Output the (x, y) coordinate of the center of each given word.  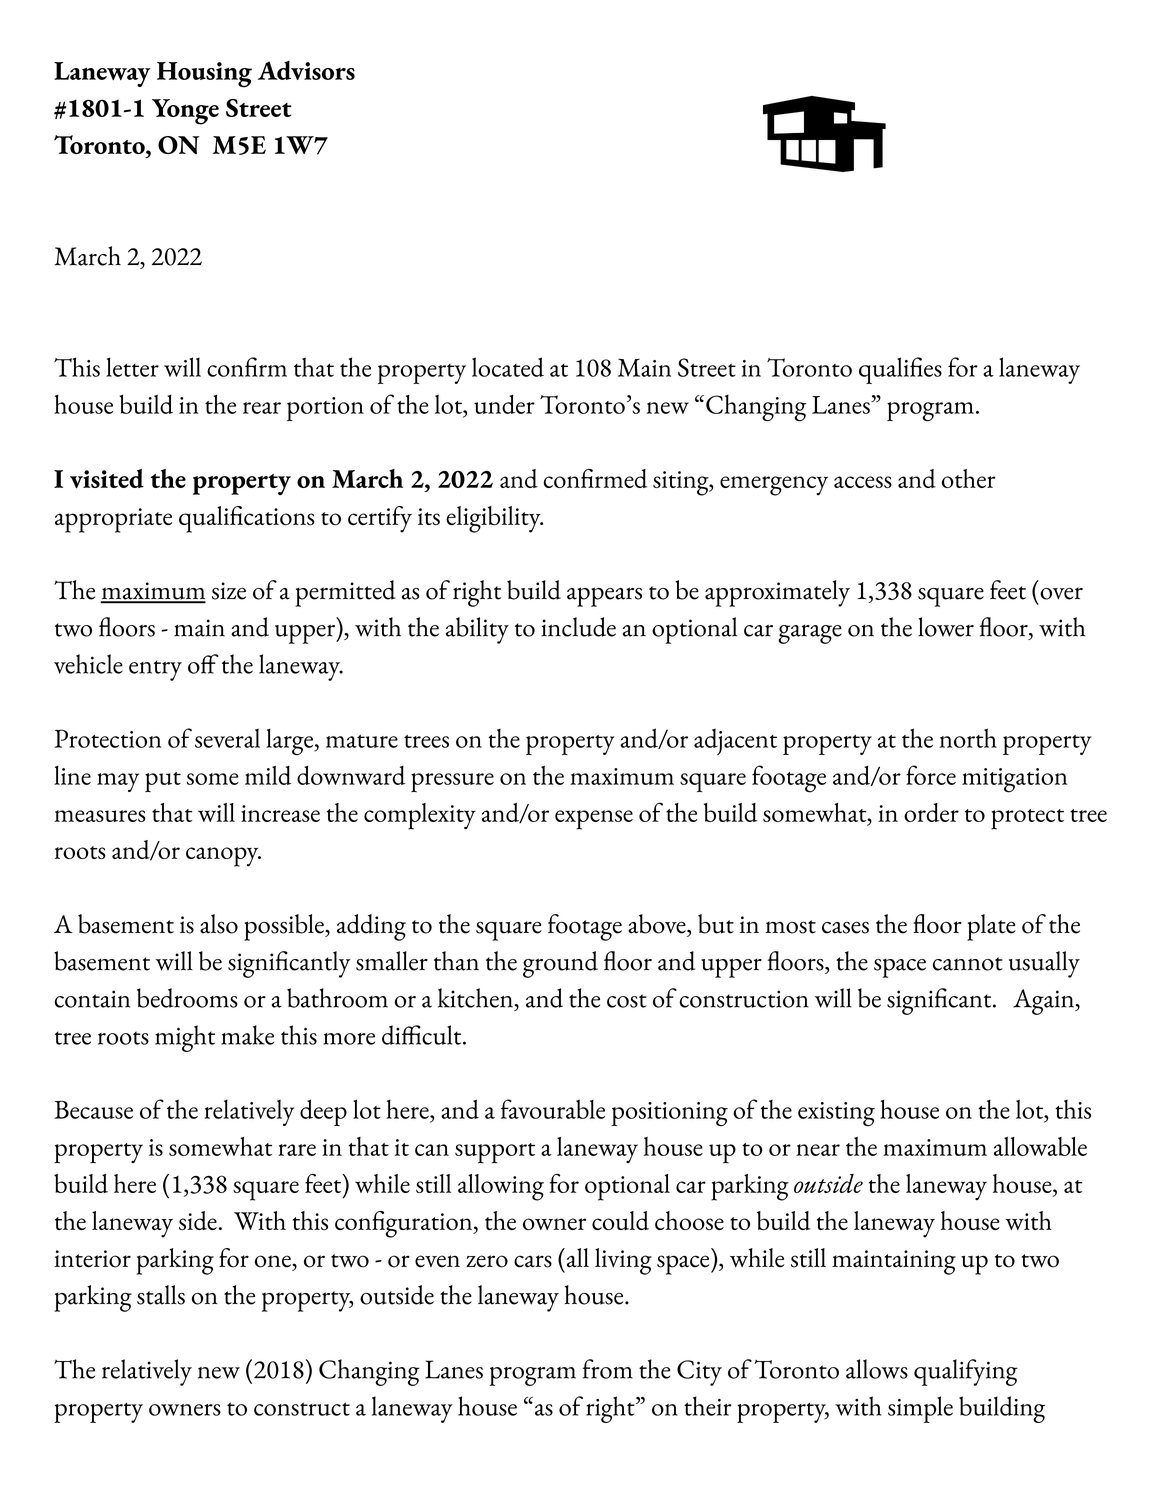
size (229, 591)
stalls (161, 1295)
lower (946, 627)
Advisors (306, 70)
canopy (223, 857)
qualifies (900, 370)
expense (594, 820)
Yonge (185, 112)
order (931, 812)
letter (132, 367)
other (969, 478)
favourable (553, 1109)
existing (836, 1114)
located (508, 367)
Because (93, 1110)
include (578, 627)
